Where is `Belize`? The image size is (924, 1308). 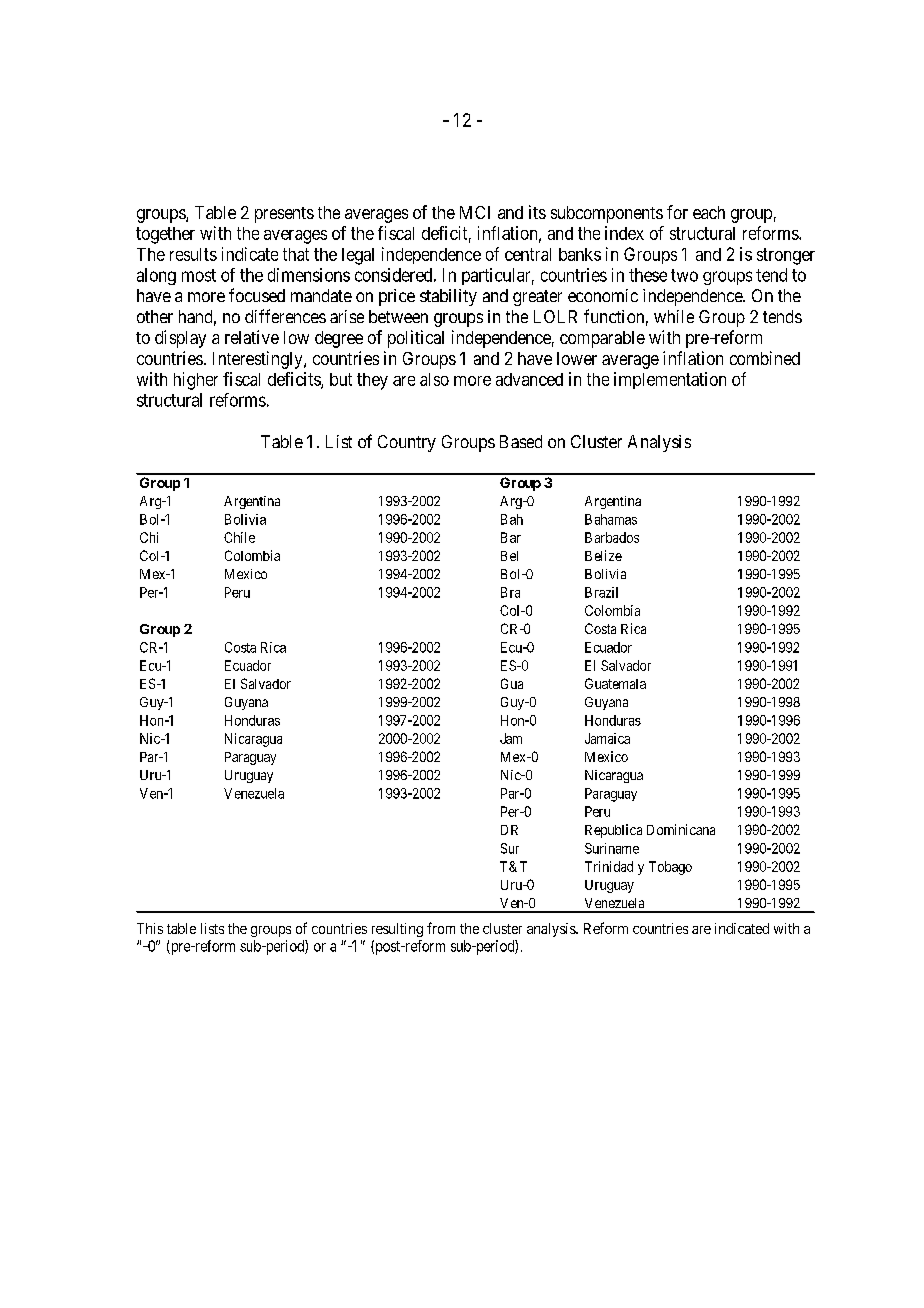 Belize is located at coordinates (603, 555).
